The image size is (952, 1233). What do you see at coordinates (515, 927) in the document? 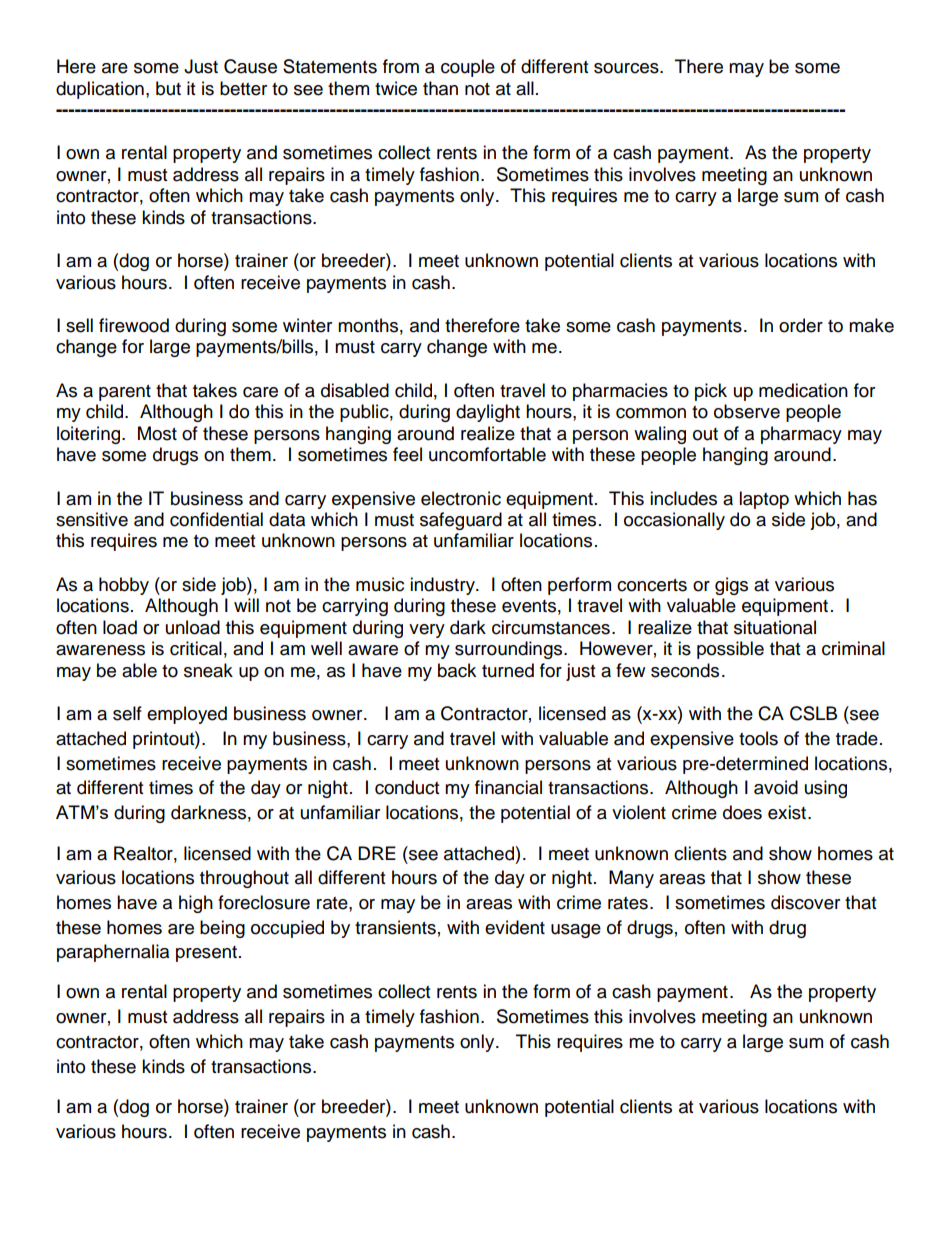
I see `evident` at bounding box center [515, 927].
